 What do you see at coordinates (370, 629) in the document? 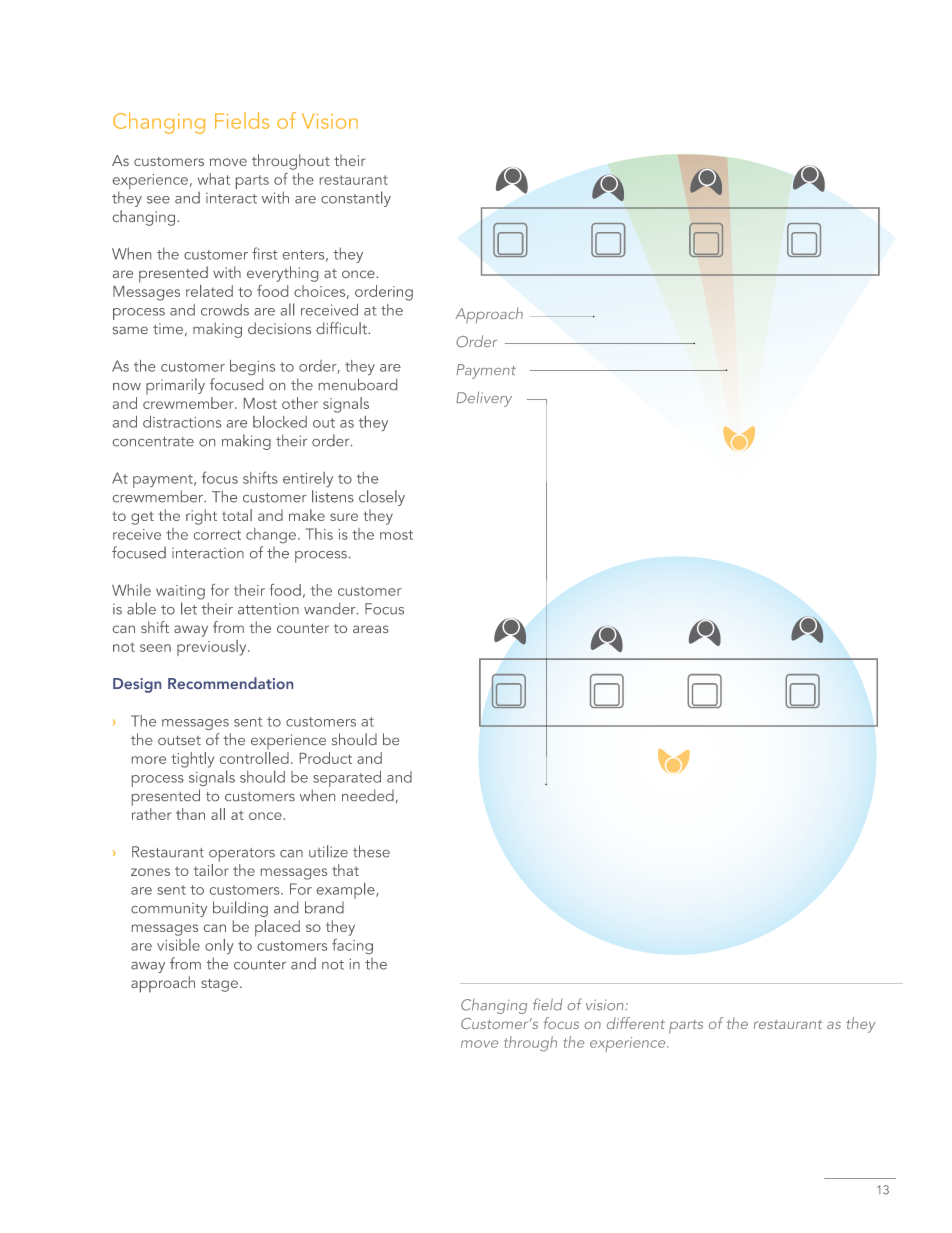
I see `areas` at bounding box center [370, 629].
